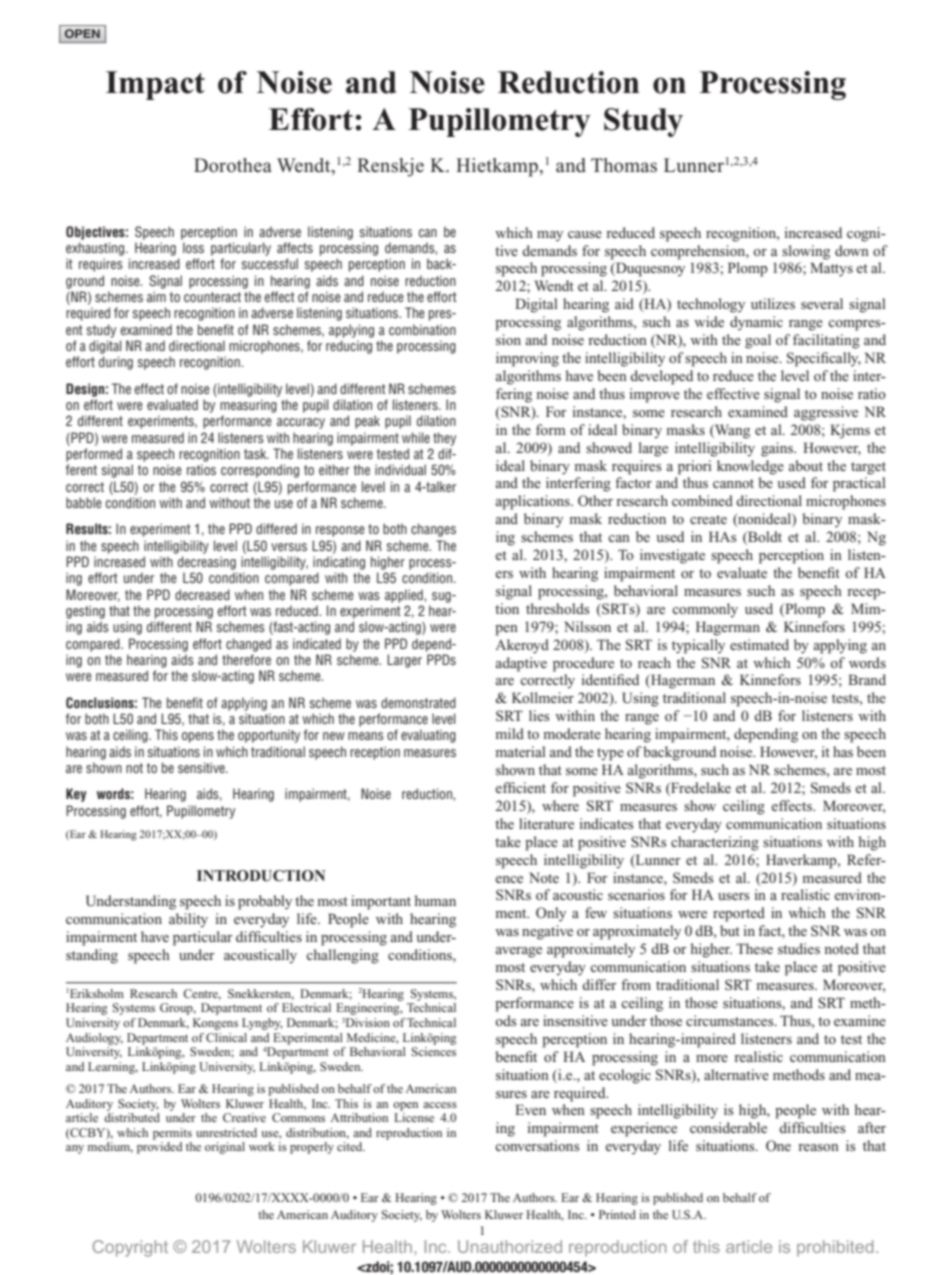  I want to click on Impact, so click(155, 85).
